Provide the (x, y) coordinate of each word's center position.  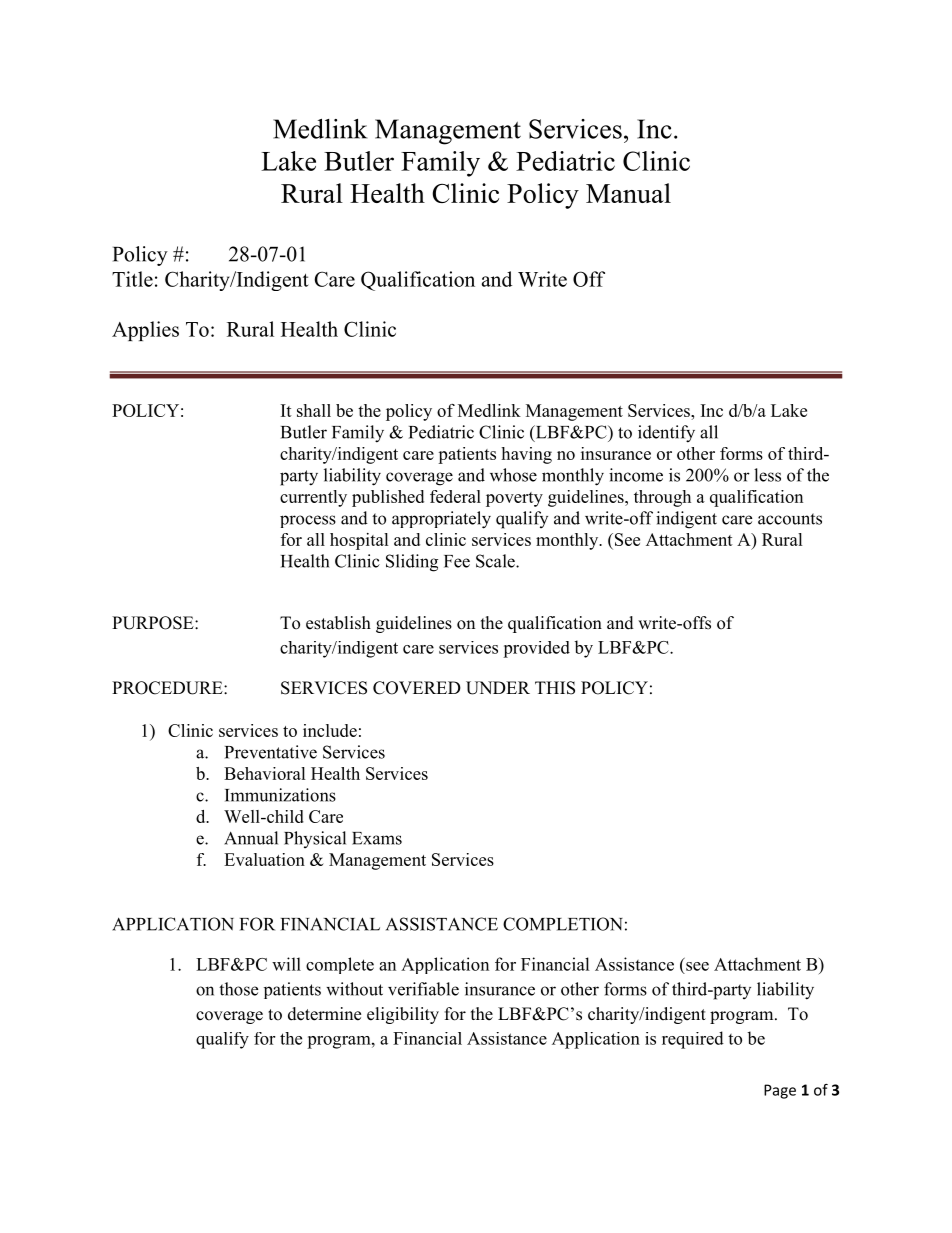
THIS (555, 688)
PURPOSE (154, 623)
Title (132, 279)
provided (536, 649)
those (238, 989)
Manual (628, 193)
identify (666, 434)
